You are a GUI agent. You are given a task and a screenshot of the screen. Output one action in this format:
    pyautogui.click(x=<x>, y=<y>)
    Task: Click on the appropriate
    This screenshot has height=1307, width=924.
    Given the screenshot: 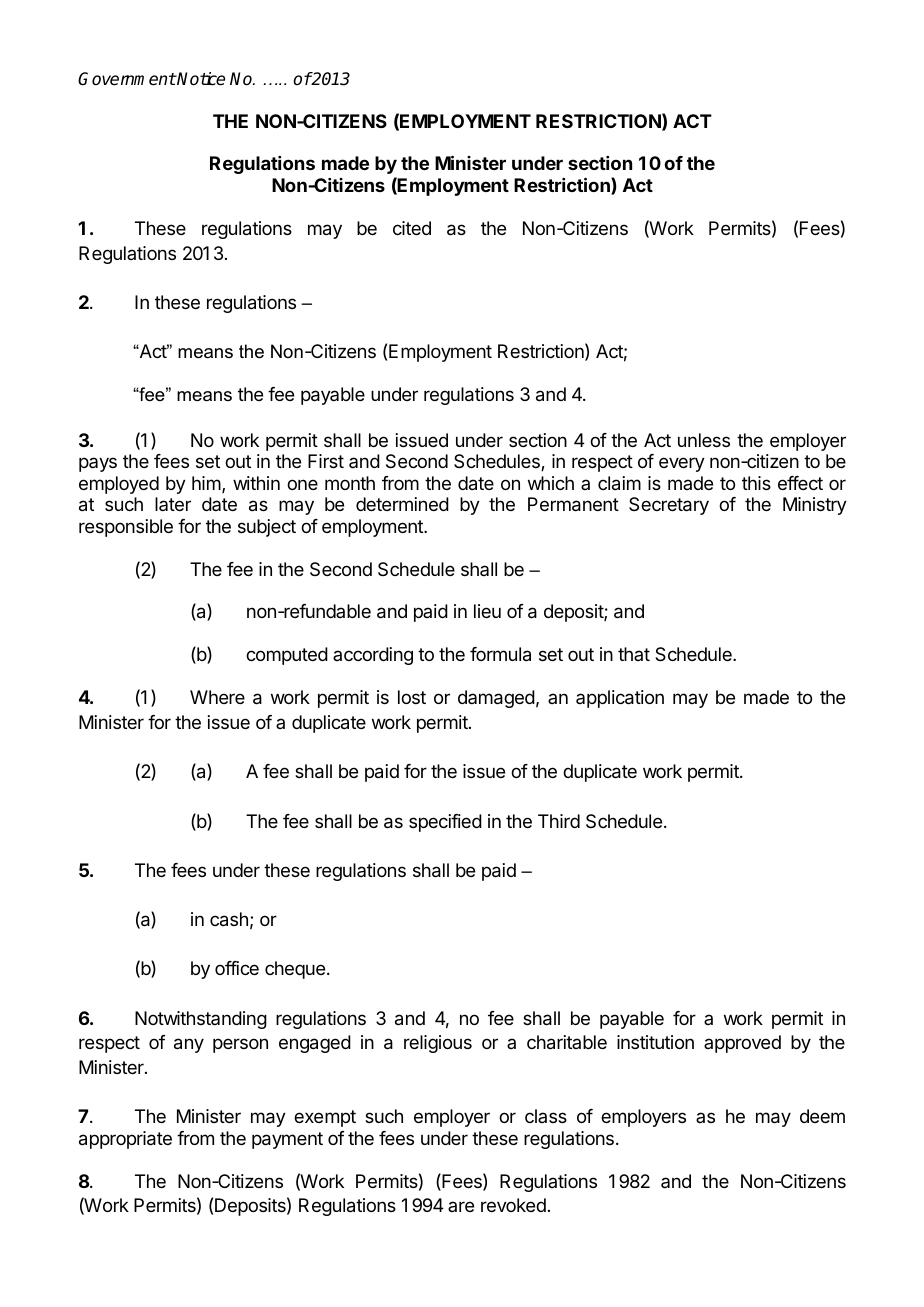 What is the action you would take?
    pyautogui.click(x=125, y=1140)
